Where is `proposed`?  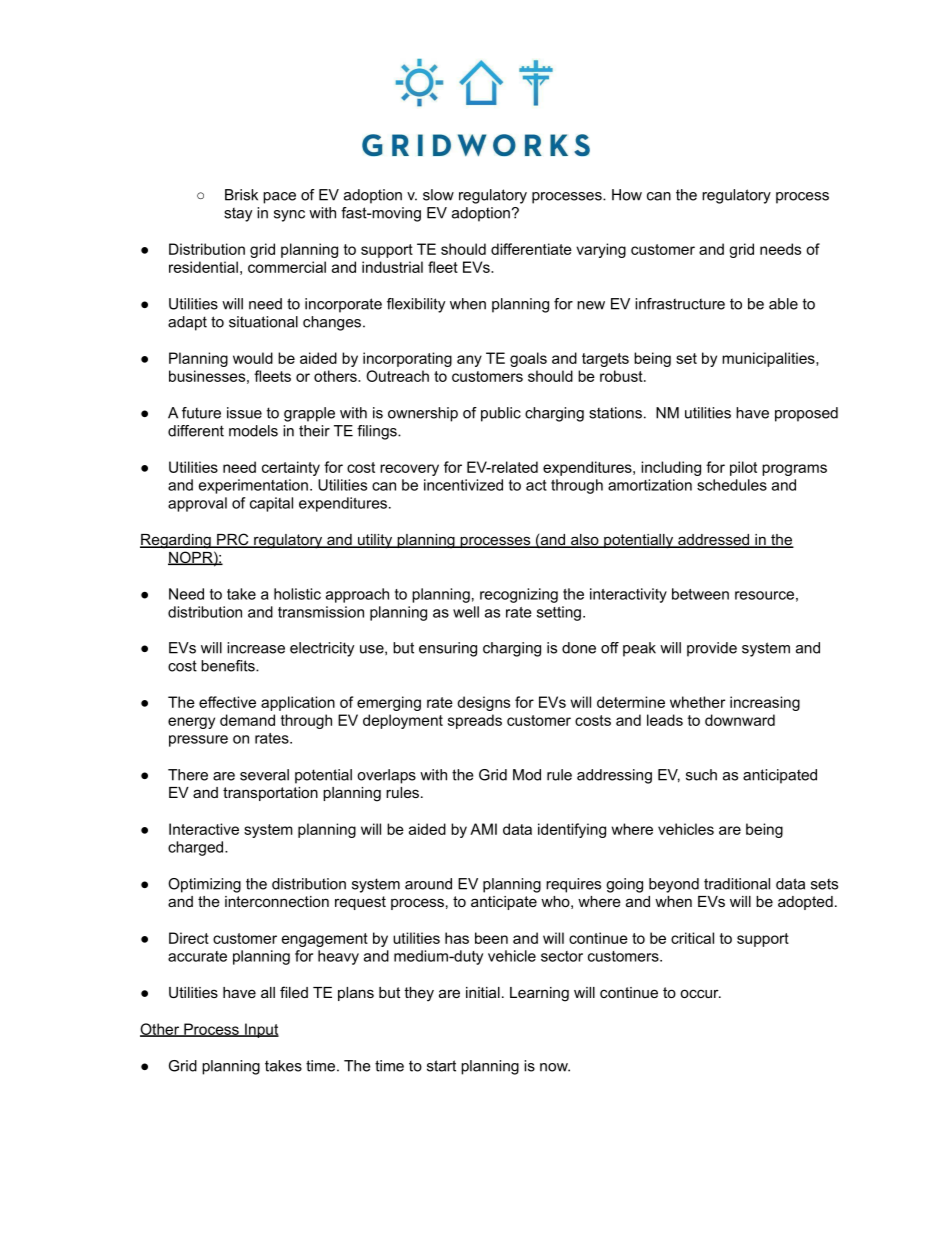 proposed is located at coordinates (806, 414).
